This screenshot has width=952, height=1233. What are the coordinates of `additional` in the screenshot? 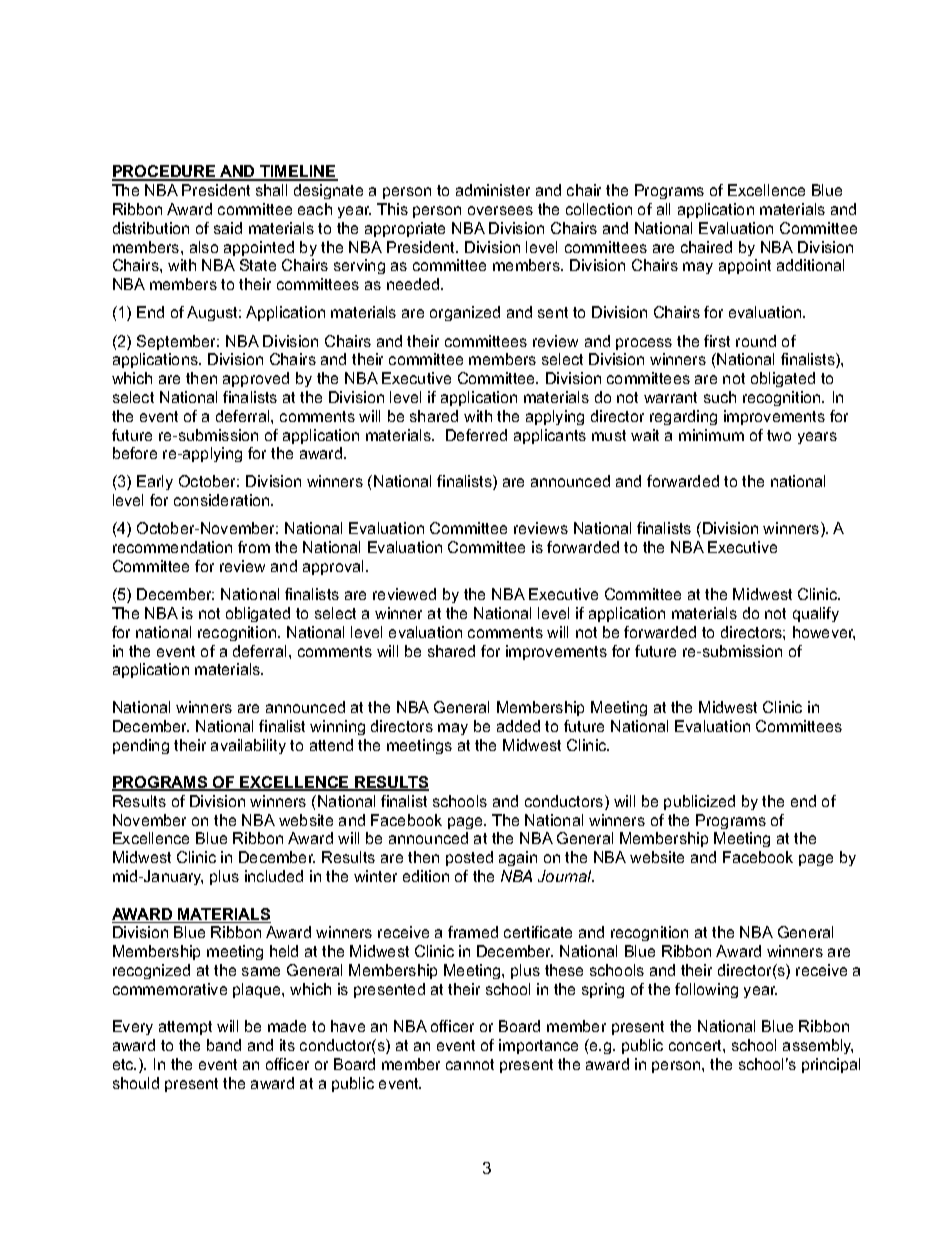 It's located at (810, 265).
